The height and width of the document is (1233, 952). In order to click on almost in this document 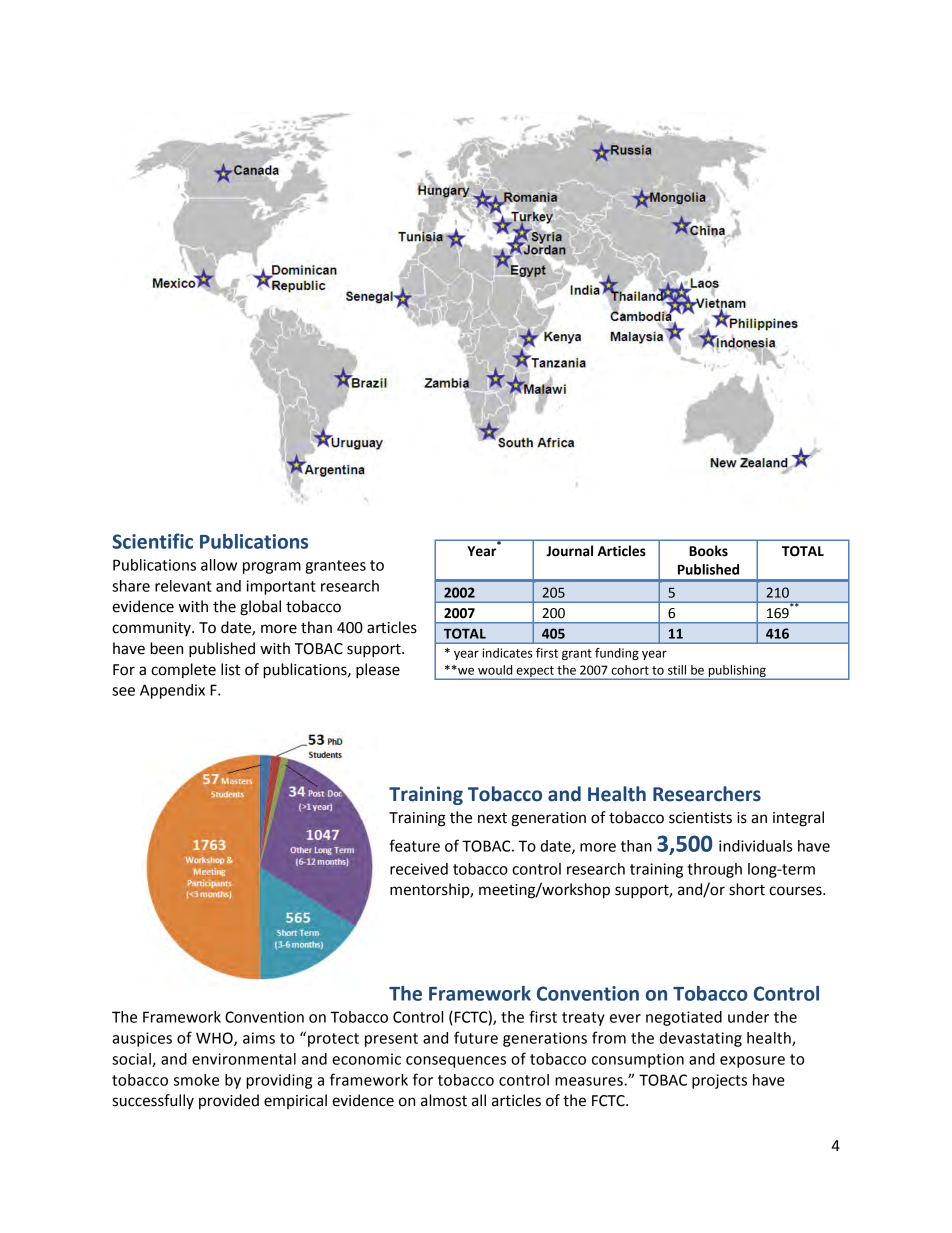, I will do `click(444, 1100)`.
